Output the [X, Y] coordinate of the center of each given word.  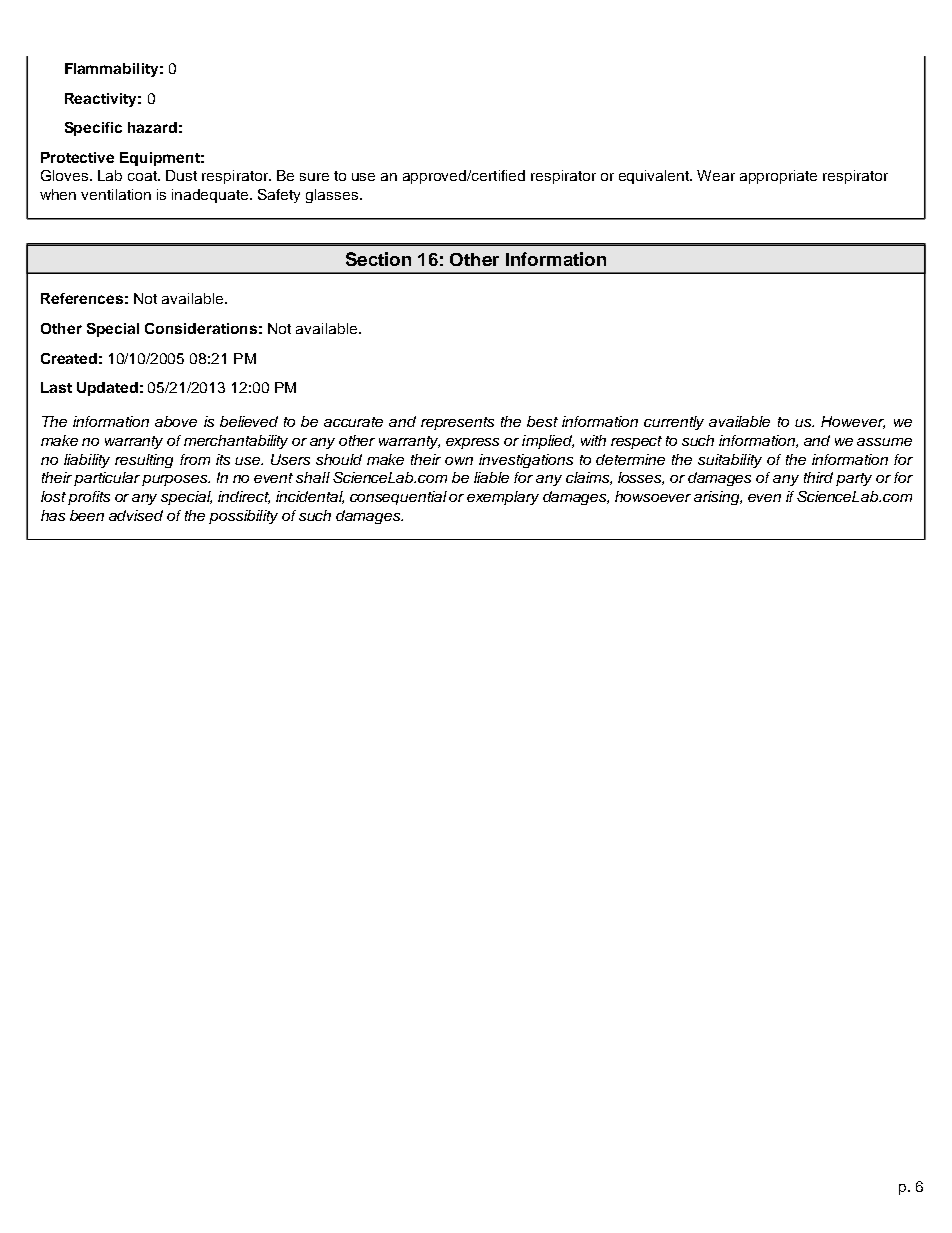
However [853, 422]
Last [56, 387]
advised [136, 515]
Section [378, 259]
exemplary [503, 498]
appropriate [778, 177]
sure [314, 177]
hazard [152, 127]
